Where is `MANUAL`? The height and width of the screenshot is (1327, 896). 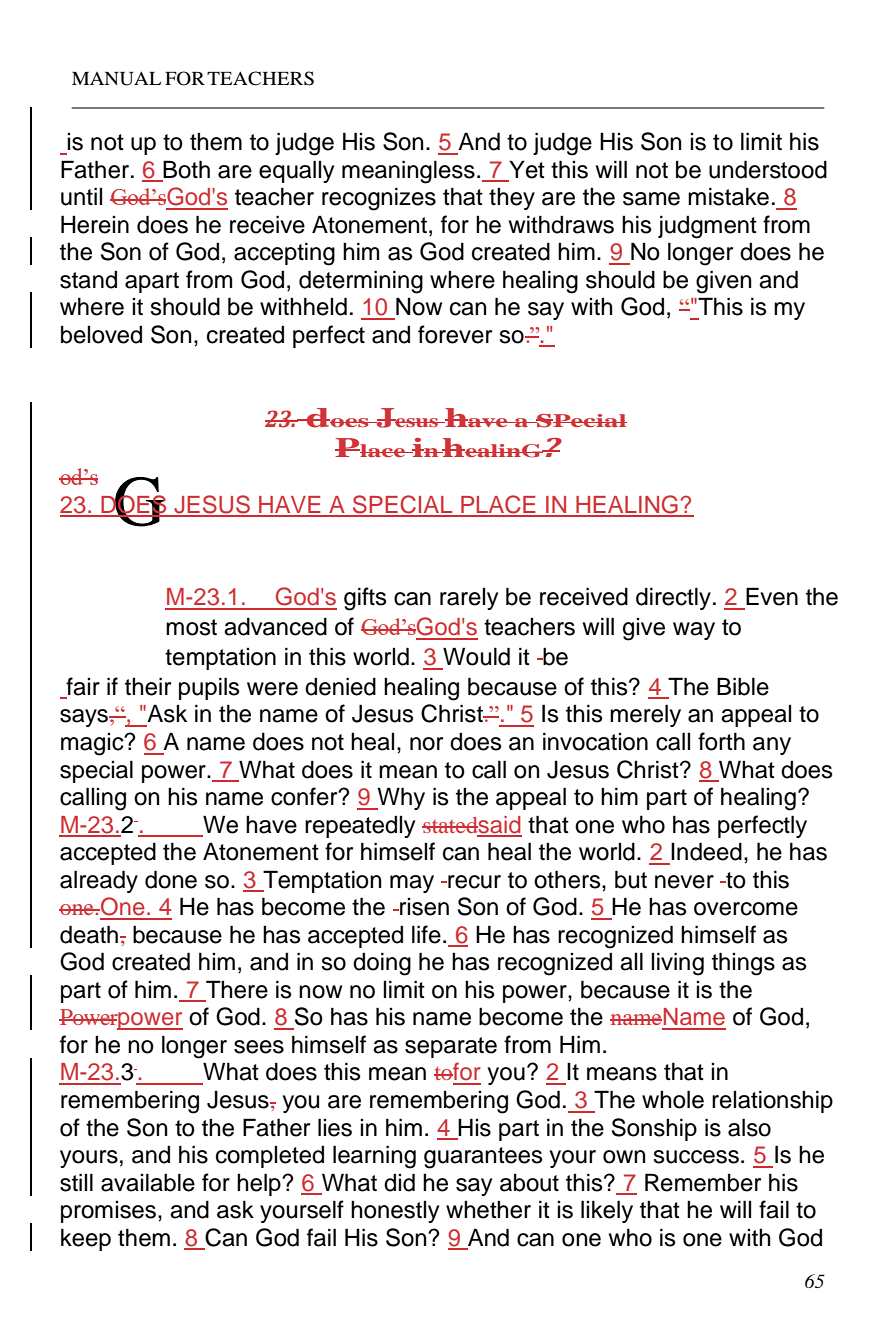
MANUAL is located at coordinates (116, 78).
